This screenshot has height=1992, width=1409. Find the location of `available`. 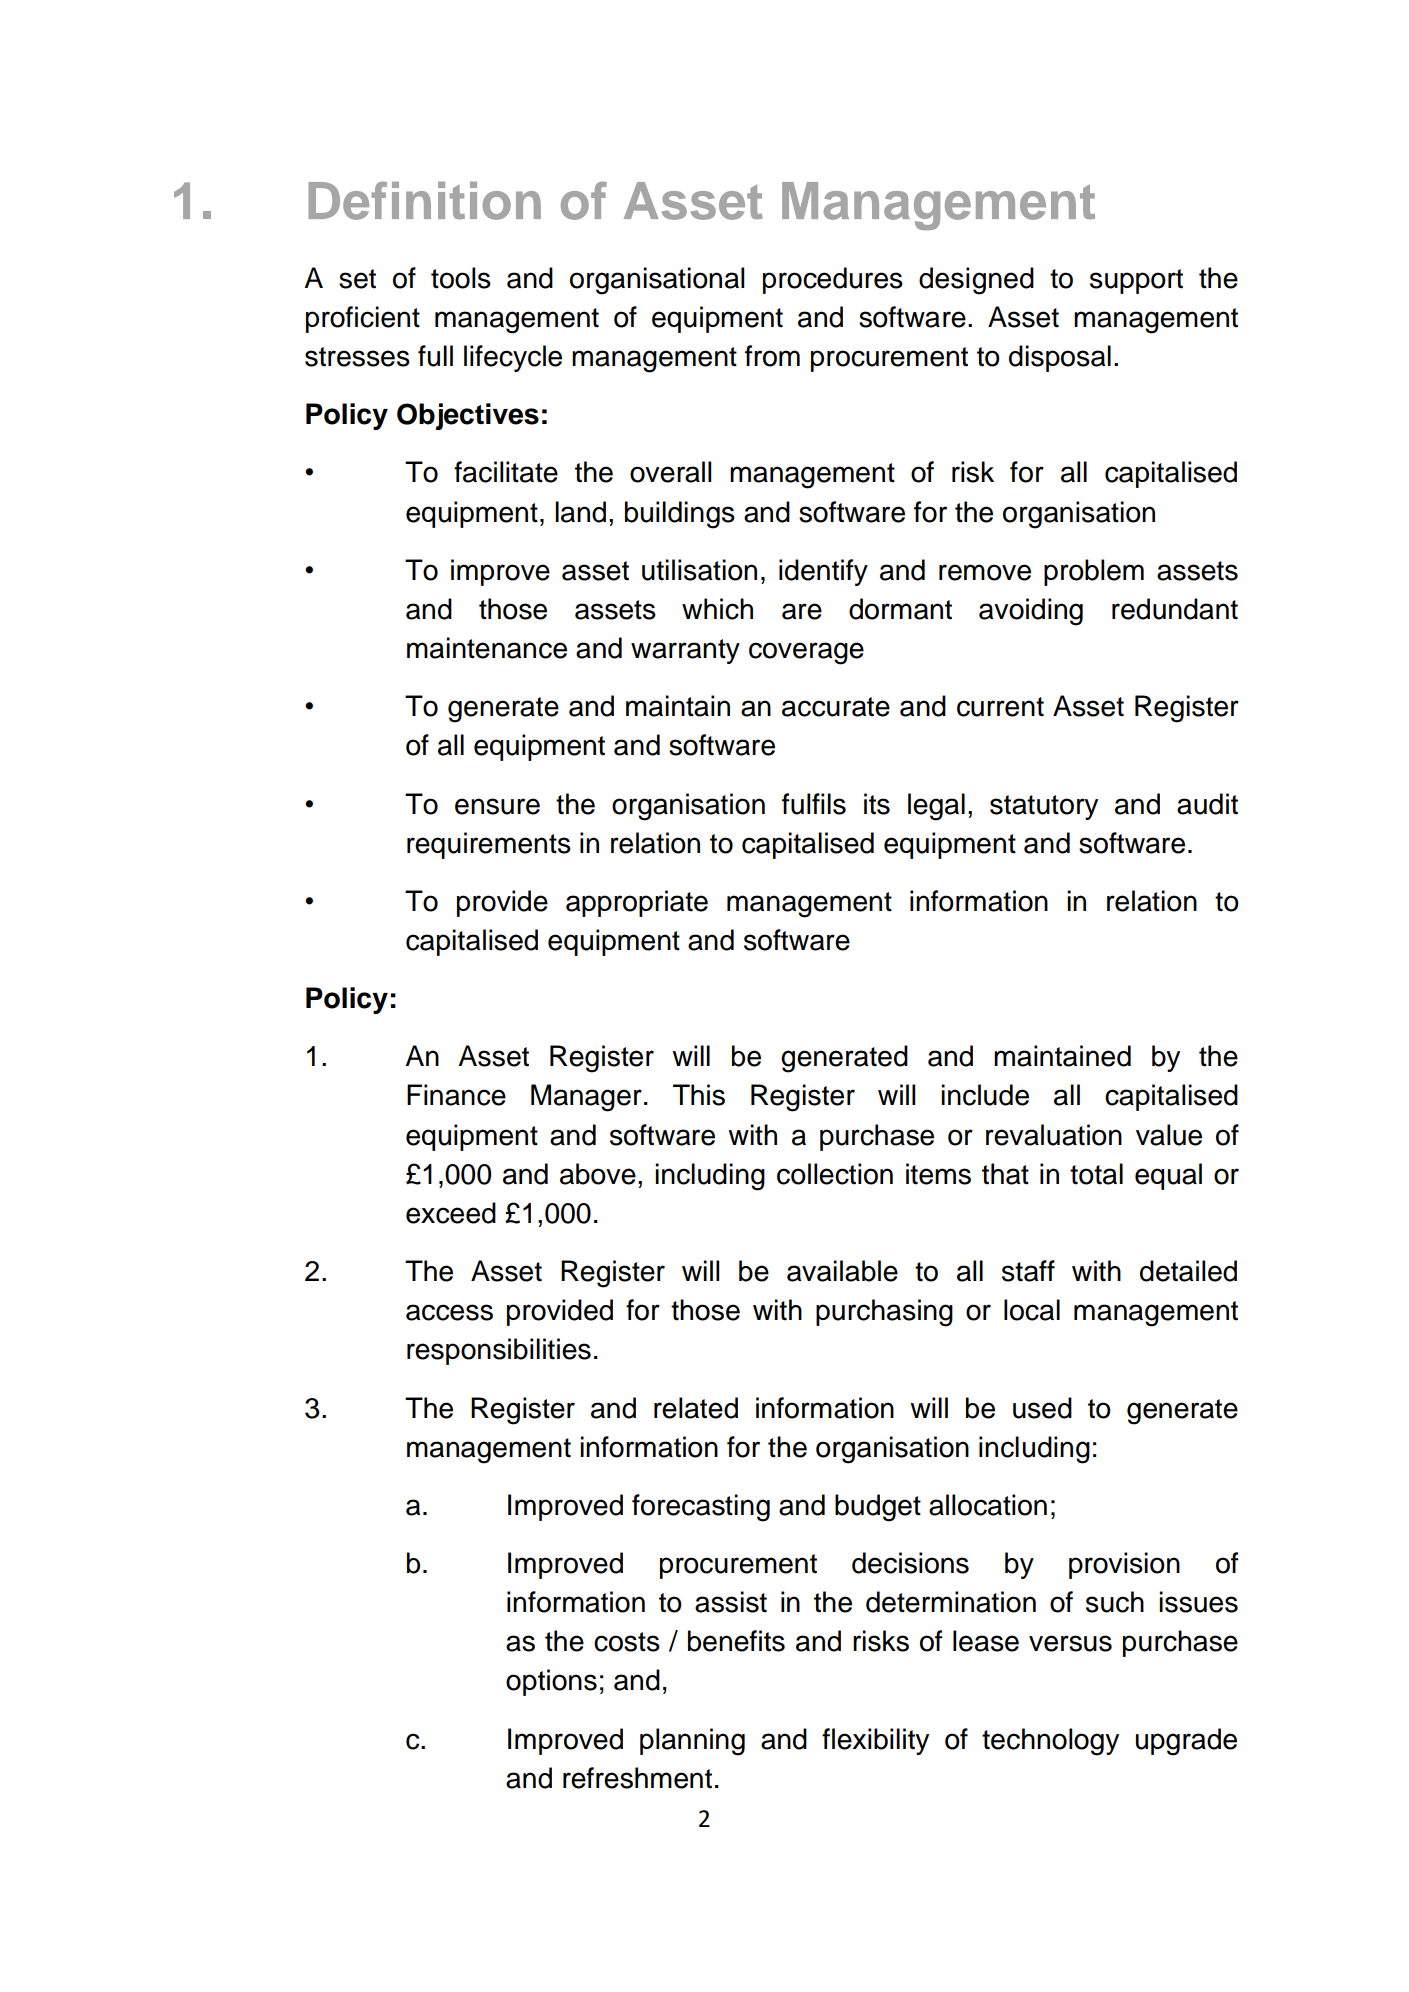

available is located at coordinates (842, 1271).
